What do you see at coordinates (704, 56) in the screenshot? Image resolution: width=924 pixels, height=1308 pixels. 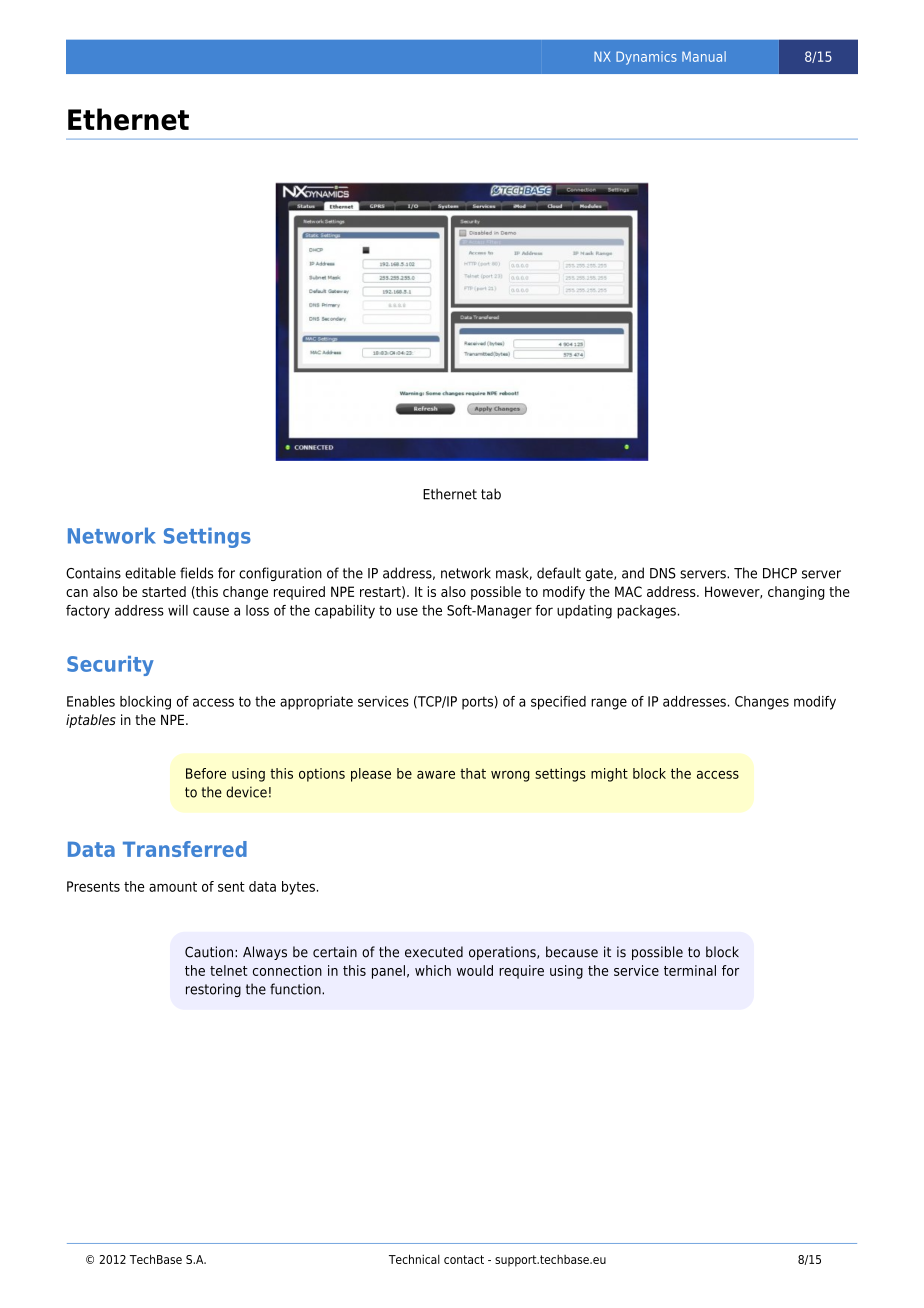 I see `Manual` at bounding box center [704, 56].
